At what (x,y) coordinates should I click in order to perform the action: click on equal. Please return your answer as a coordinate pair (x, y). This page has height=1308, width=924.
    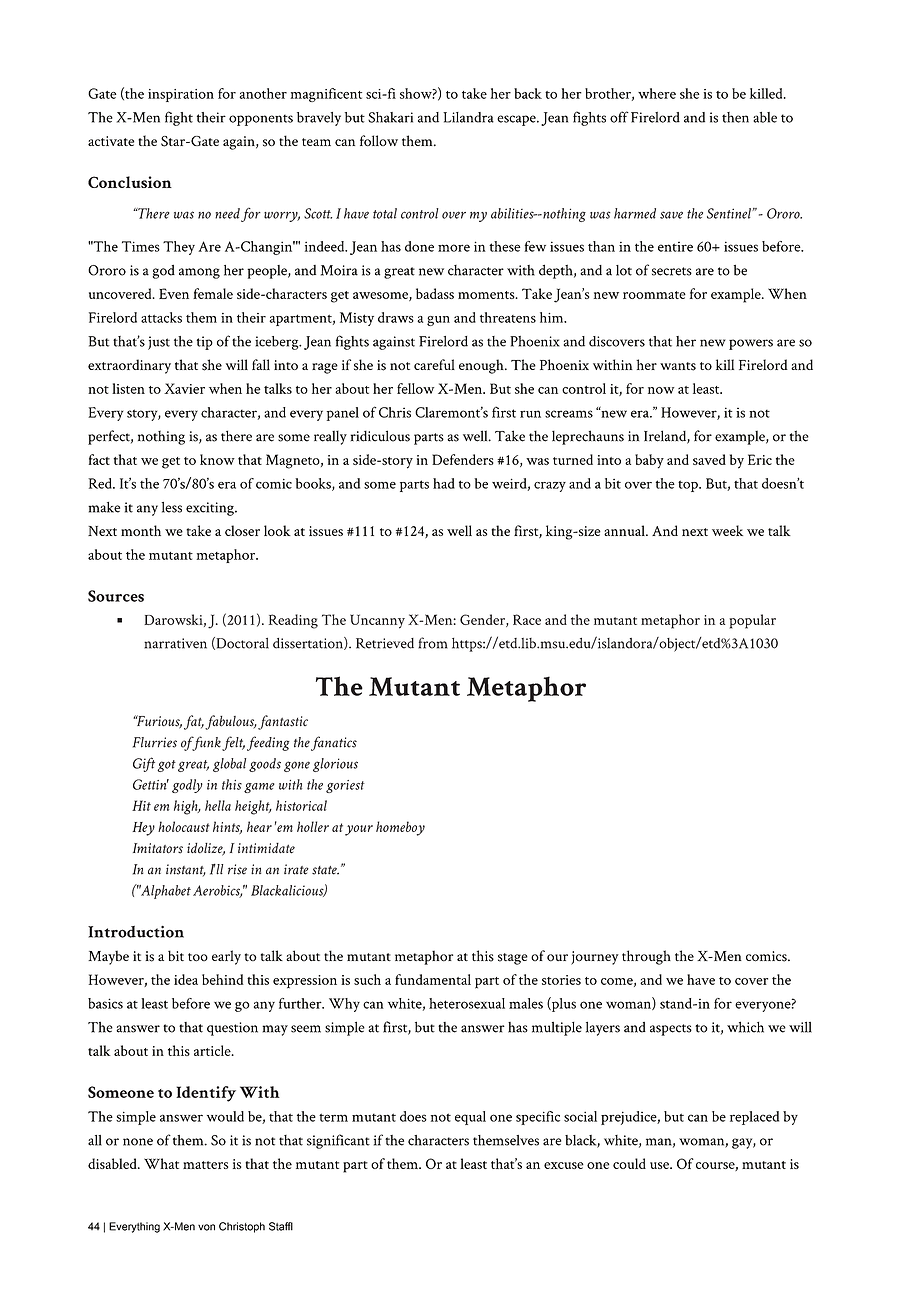
    Looking at the image, I should click on (470, 1118).
